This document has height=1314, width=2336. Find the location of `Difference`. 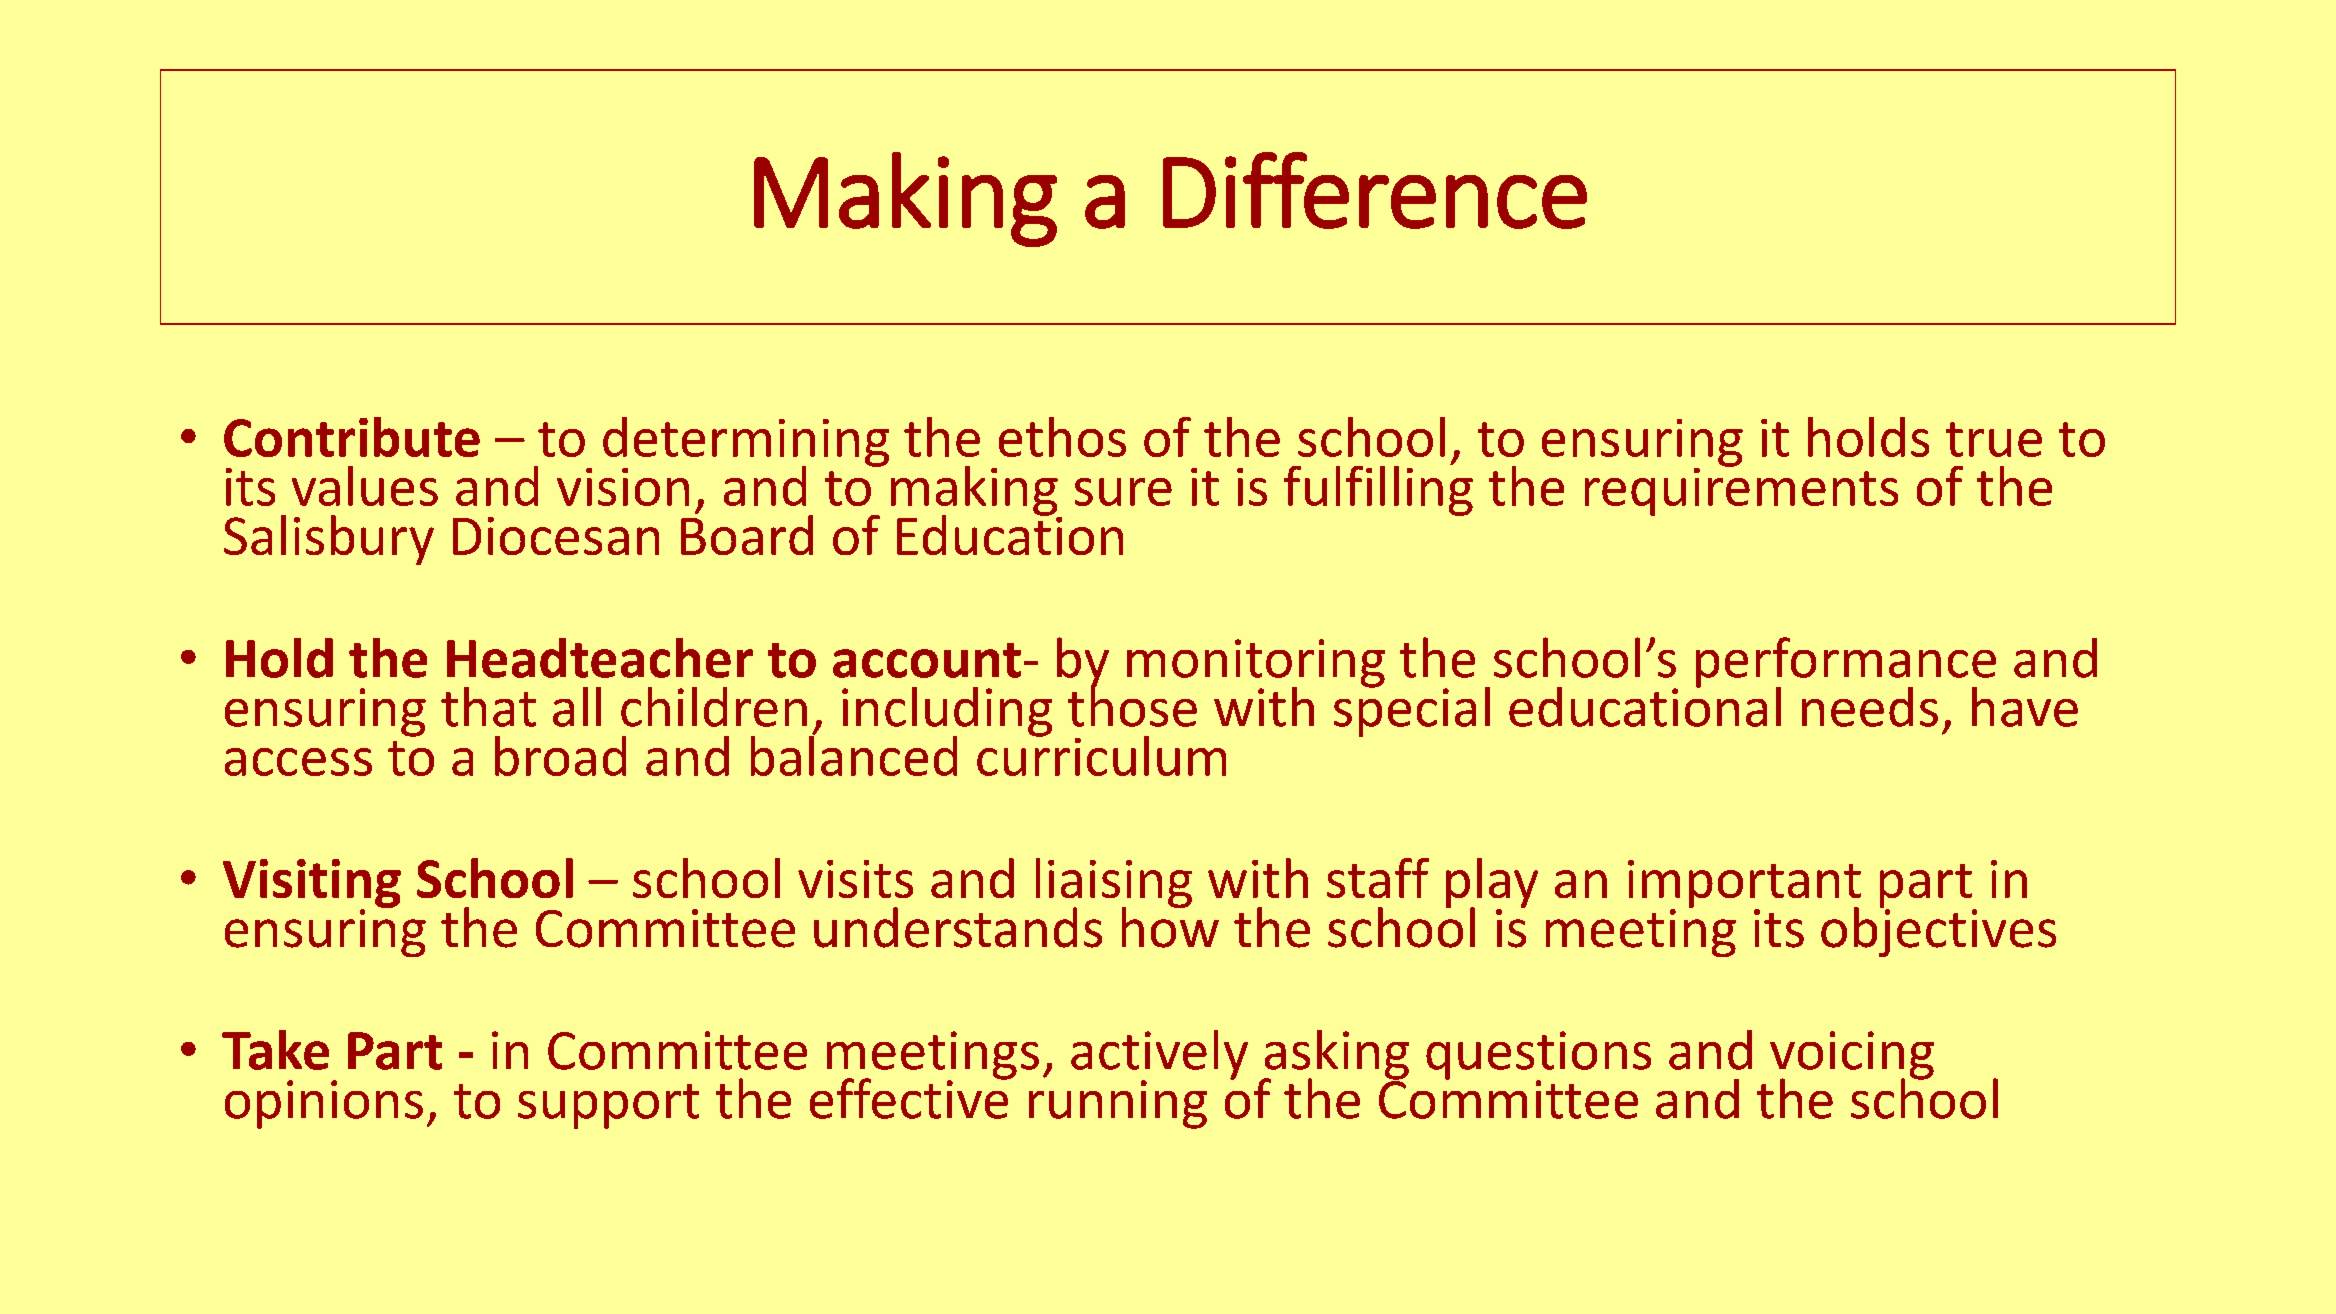

Difference is located at coordinates (1375, 190).
